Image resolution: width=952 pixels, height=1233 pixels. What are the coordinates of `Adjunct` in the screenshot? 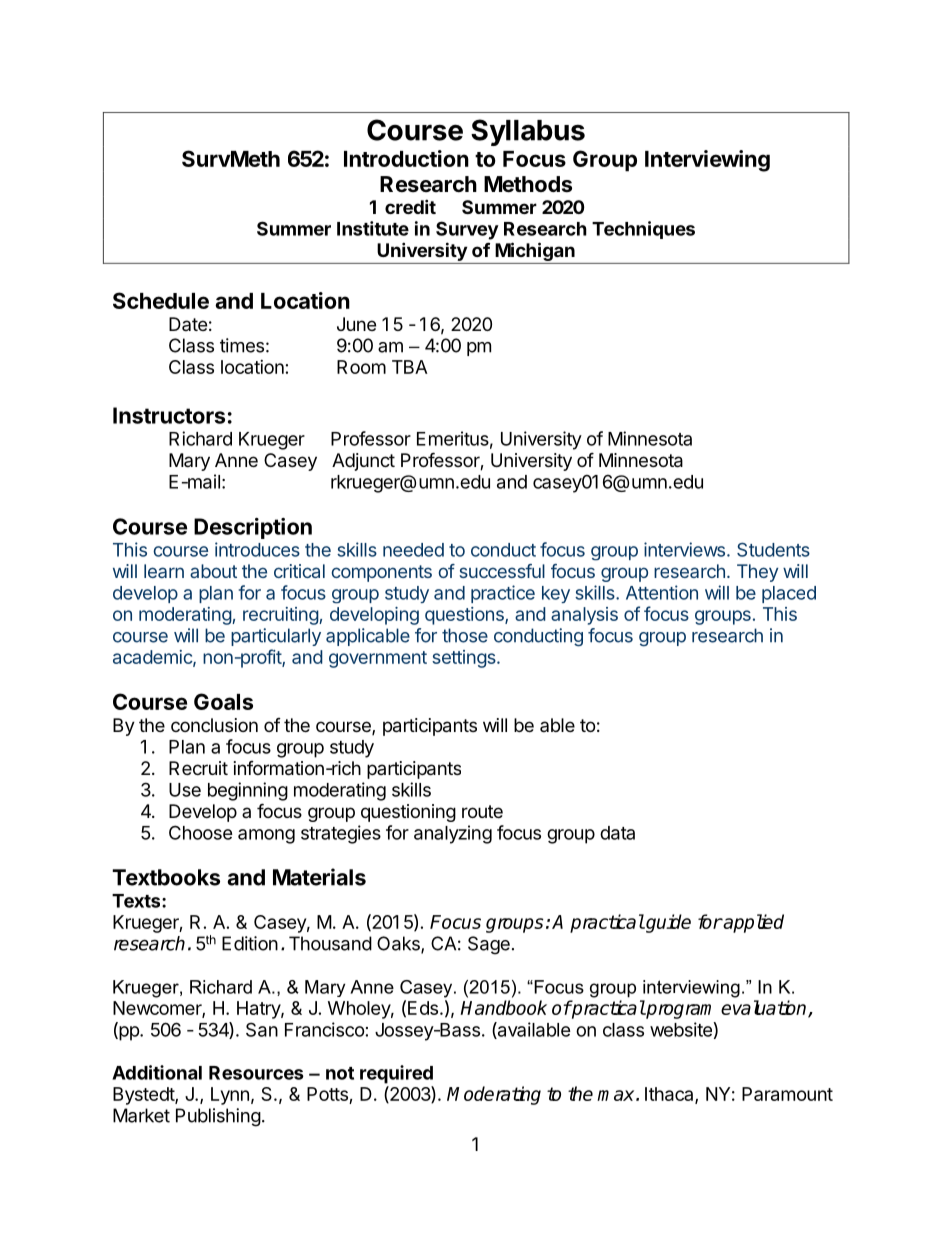 It's located at (363, 462).
